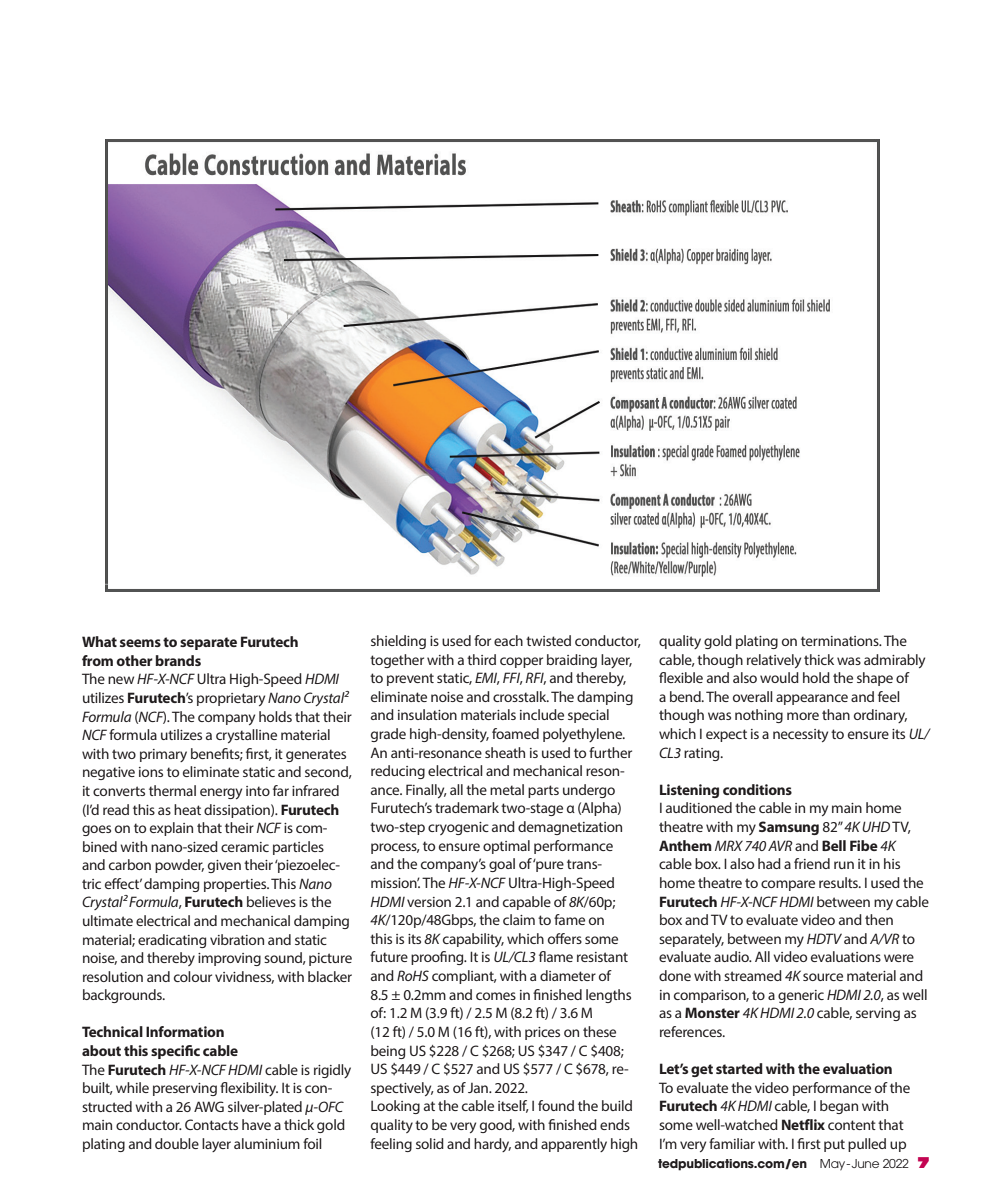  What do you see at coordinates (481, 659) in the document?
I see `third` at bounding box center [481, 659].
